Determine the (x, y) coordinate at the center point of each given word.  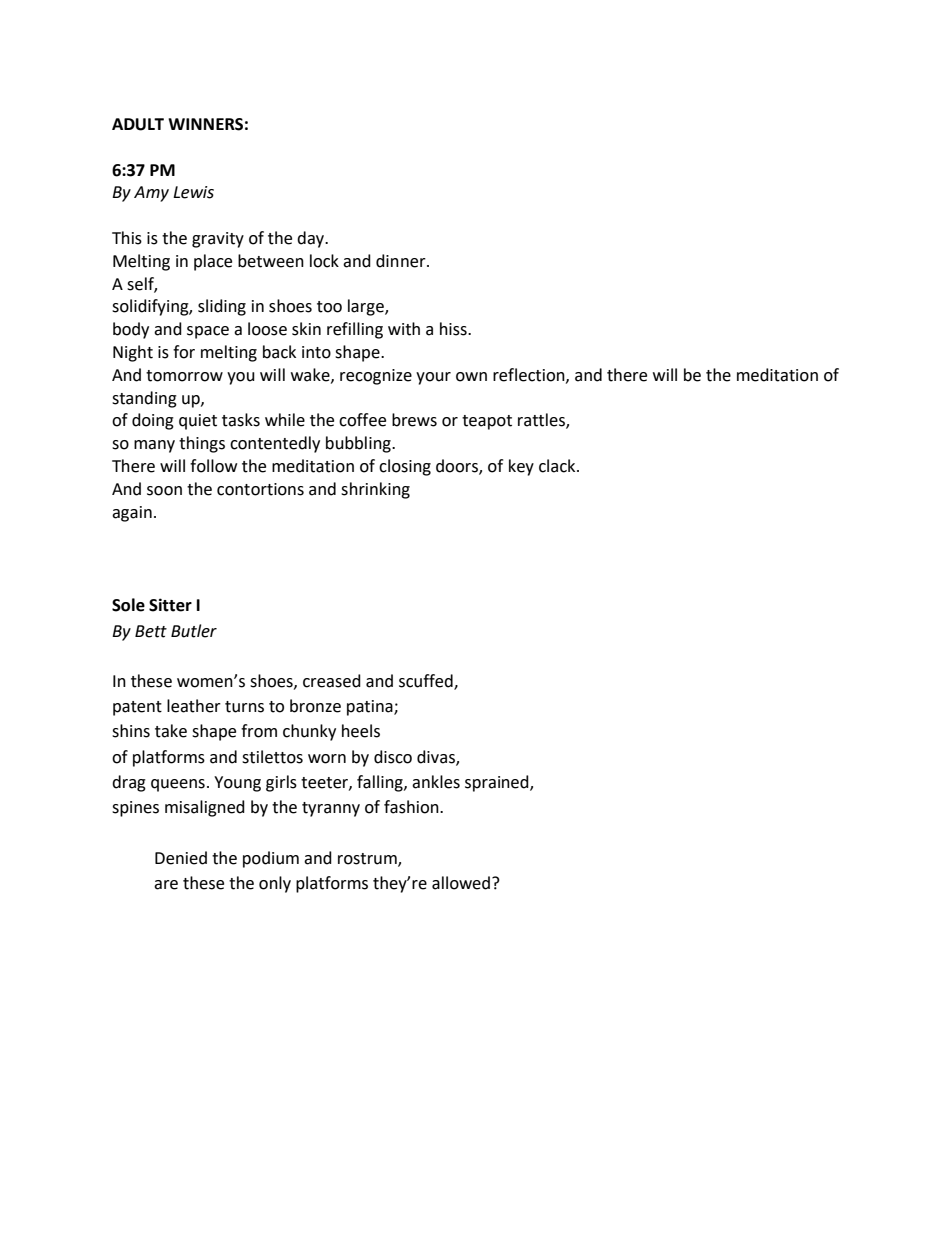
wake (311, 375)
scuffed (427, 682)
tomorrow (184, 376)
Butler (194, 631)
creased (332, 681)
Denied (181, 858)
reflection (530, 375)
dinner (402, 261)
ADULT (138, 124)
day (312, 239)
